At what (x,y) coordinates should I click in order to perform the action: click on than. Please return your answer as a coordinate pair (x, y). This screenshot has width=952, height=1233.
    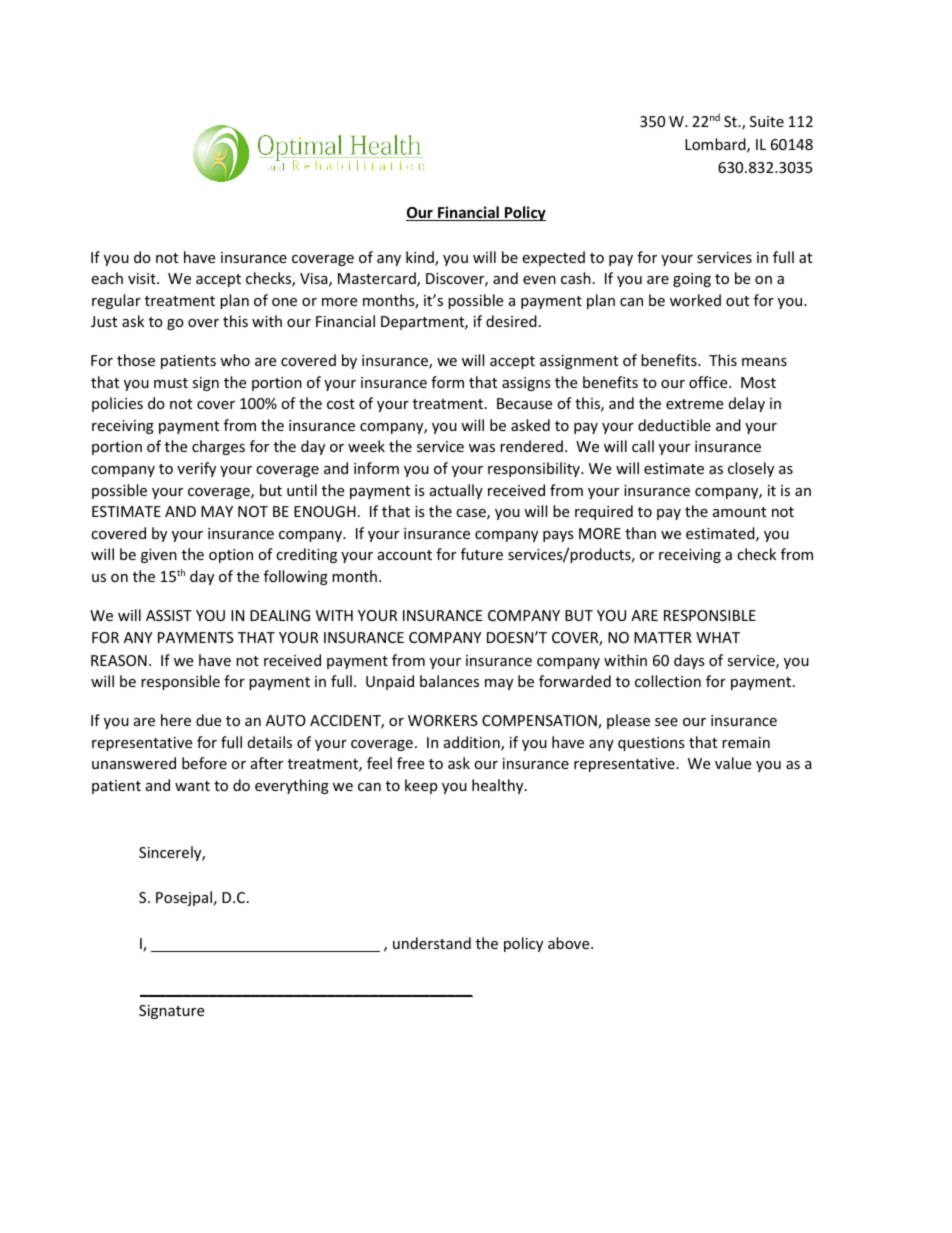
    Looking at the image, I should click on (640, 533).
